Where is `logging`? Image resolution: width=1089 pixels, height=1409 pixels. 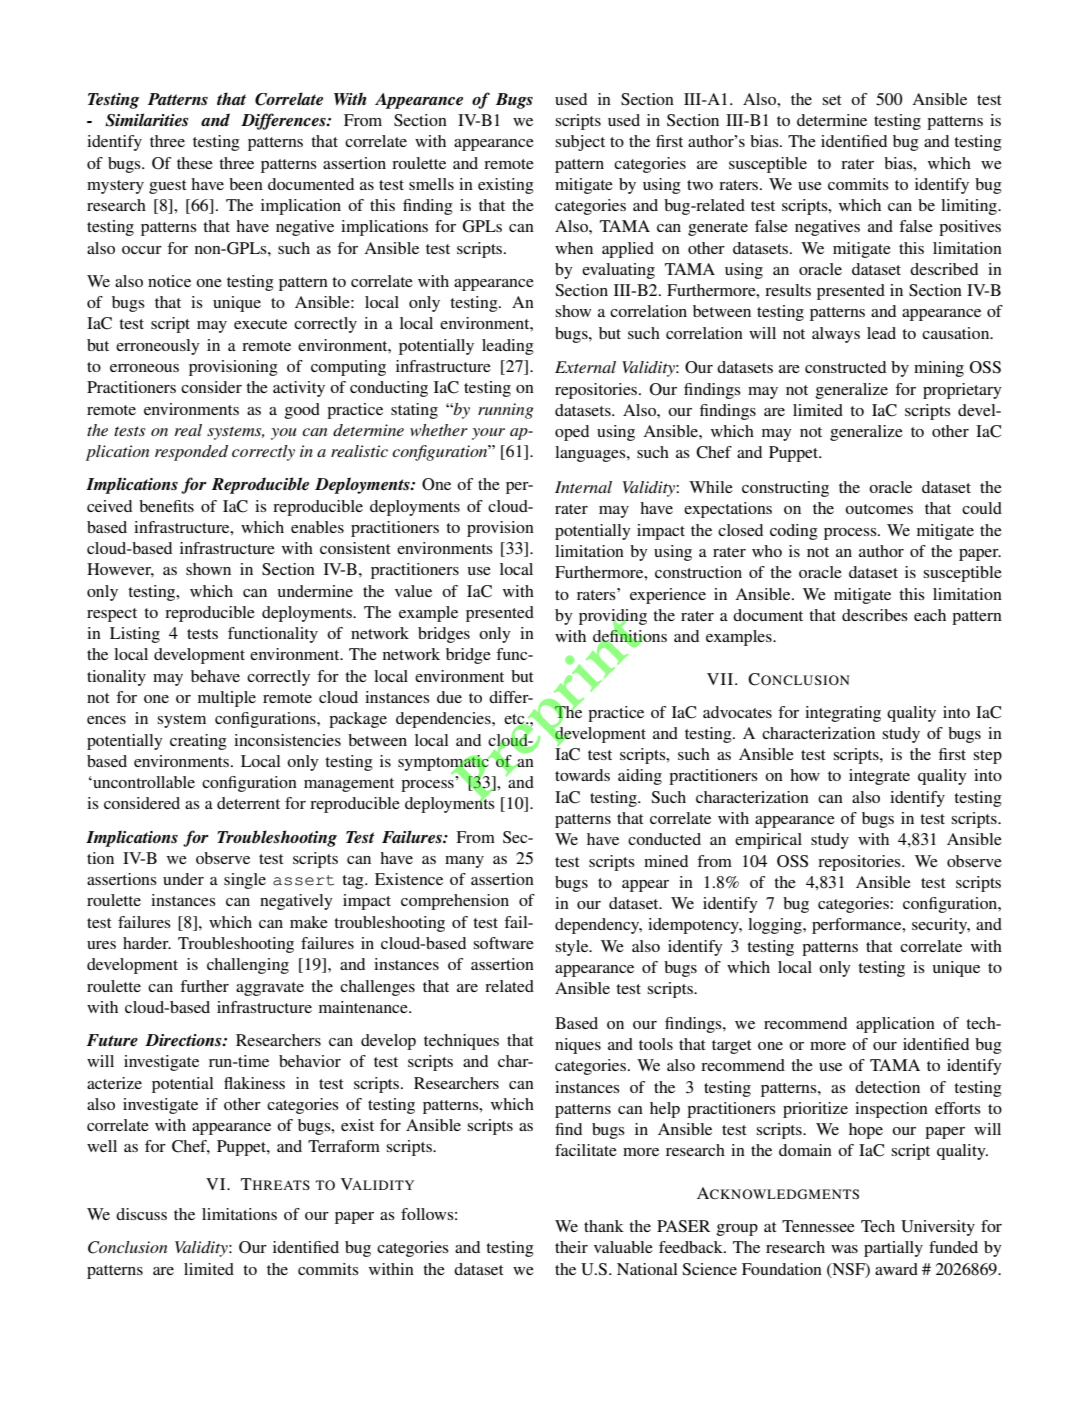 logging is located at coordinates (776, 926).
